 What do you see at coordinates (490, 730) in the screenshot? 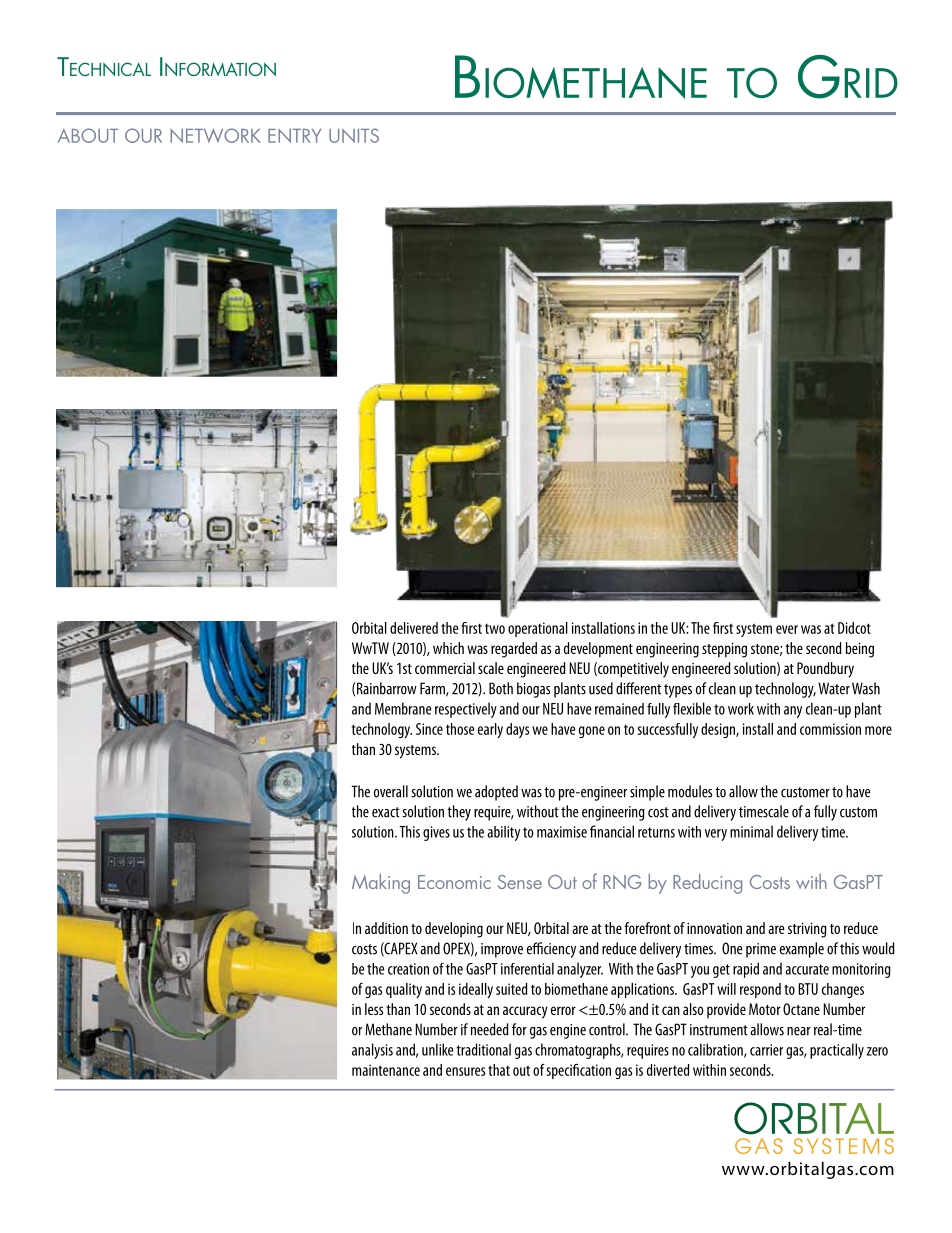
I see `early` at bounding box center [490, 730].
